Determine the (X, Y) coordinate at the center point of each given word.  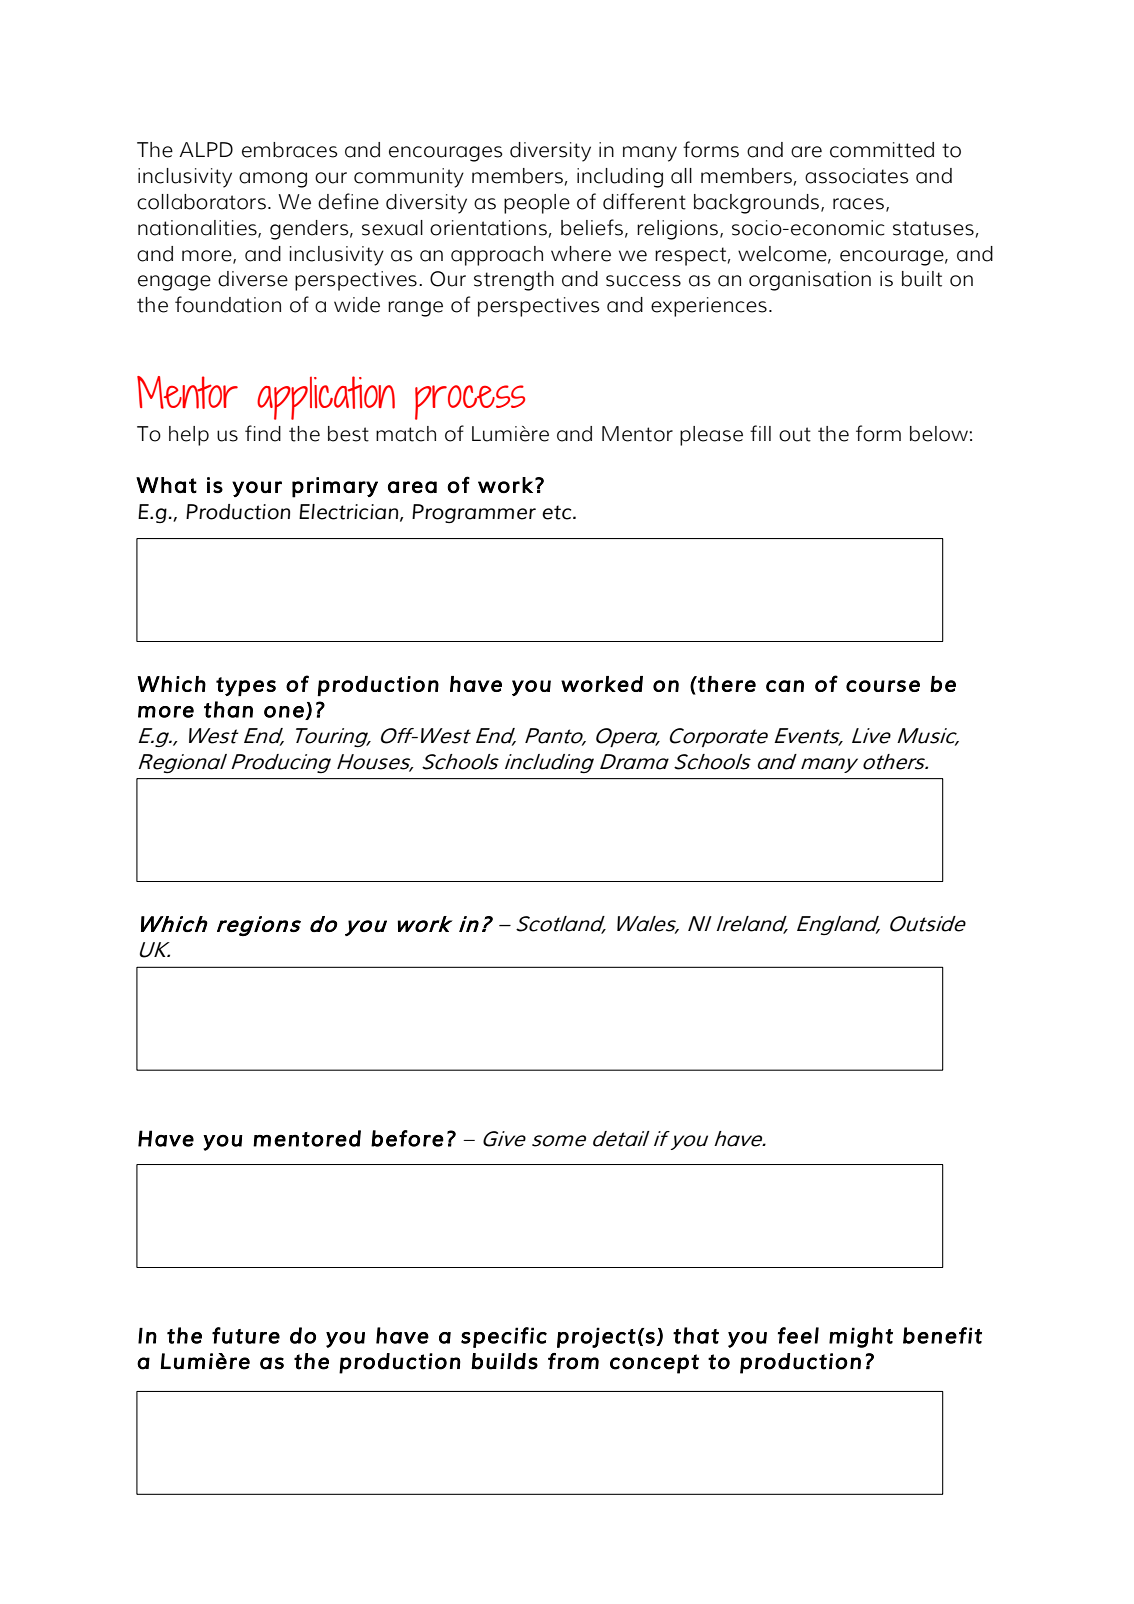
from (573, 1361)
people (537, 204)
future (246, 1335)
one (285, 713)
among (273, 180)
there (726, 684)
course (883, 686)
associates (856, 176)
